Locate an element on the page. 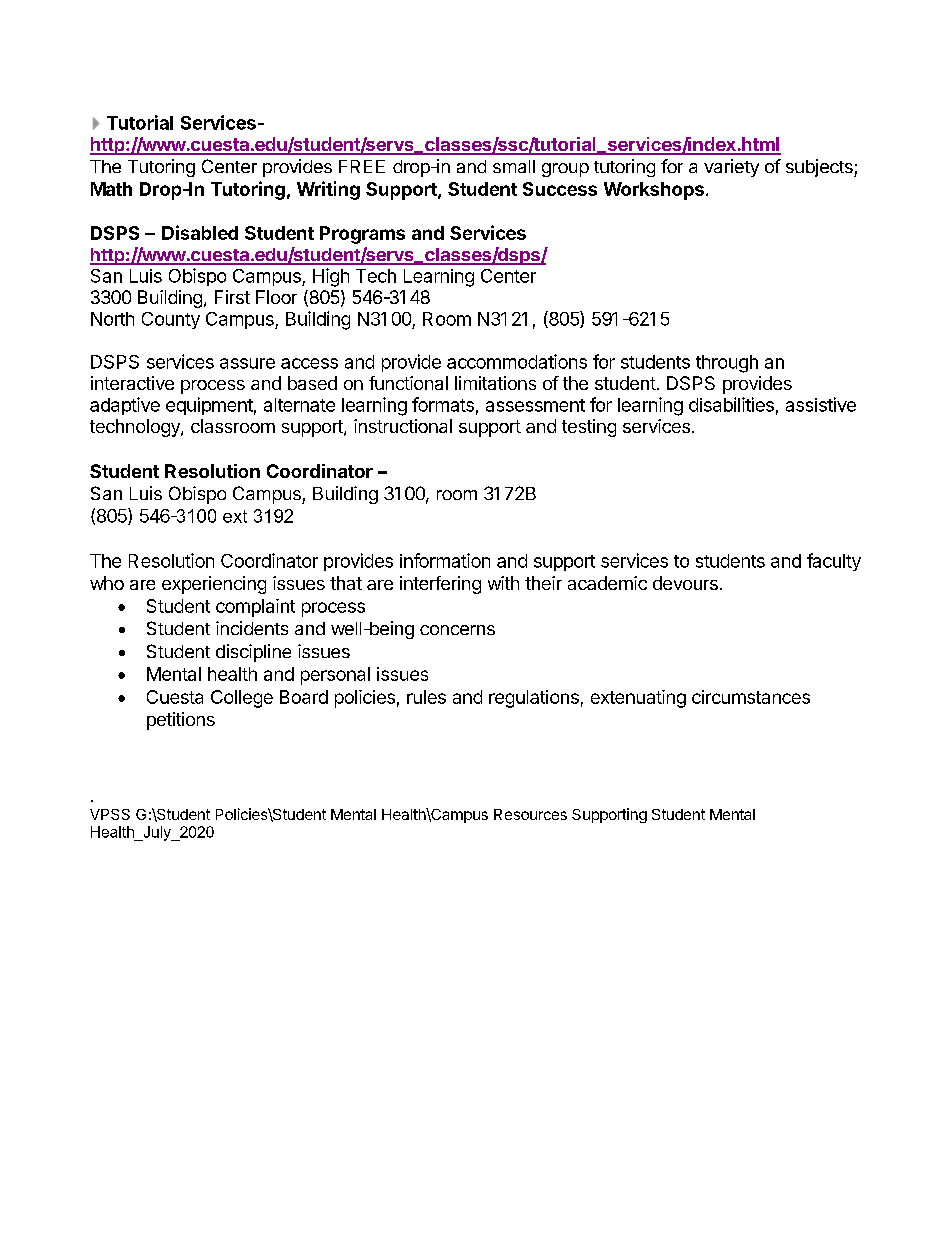 This document has width=952, height=1233. rules is located at coordinates (426, 697).
